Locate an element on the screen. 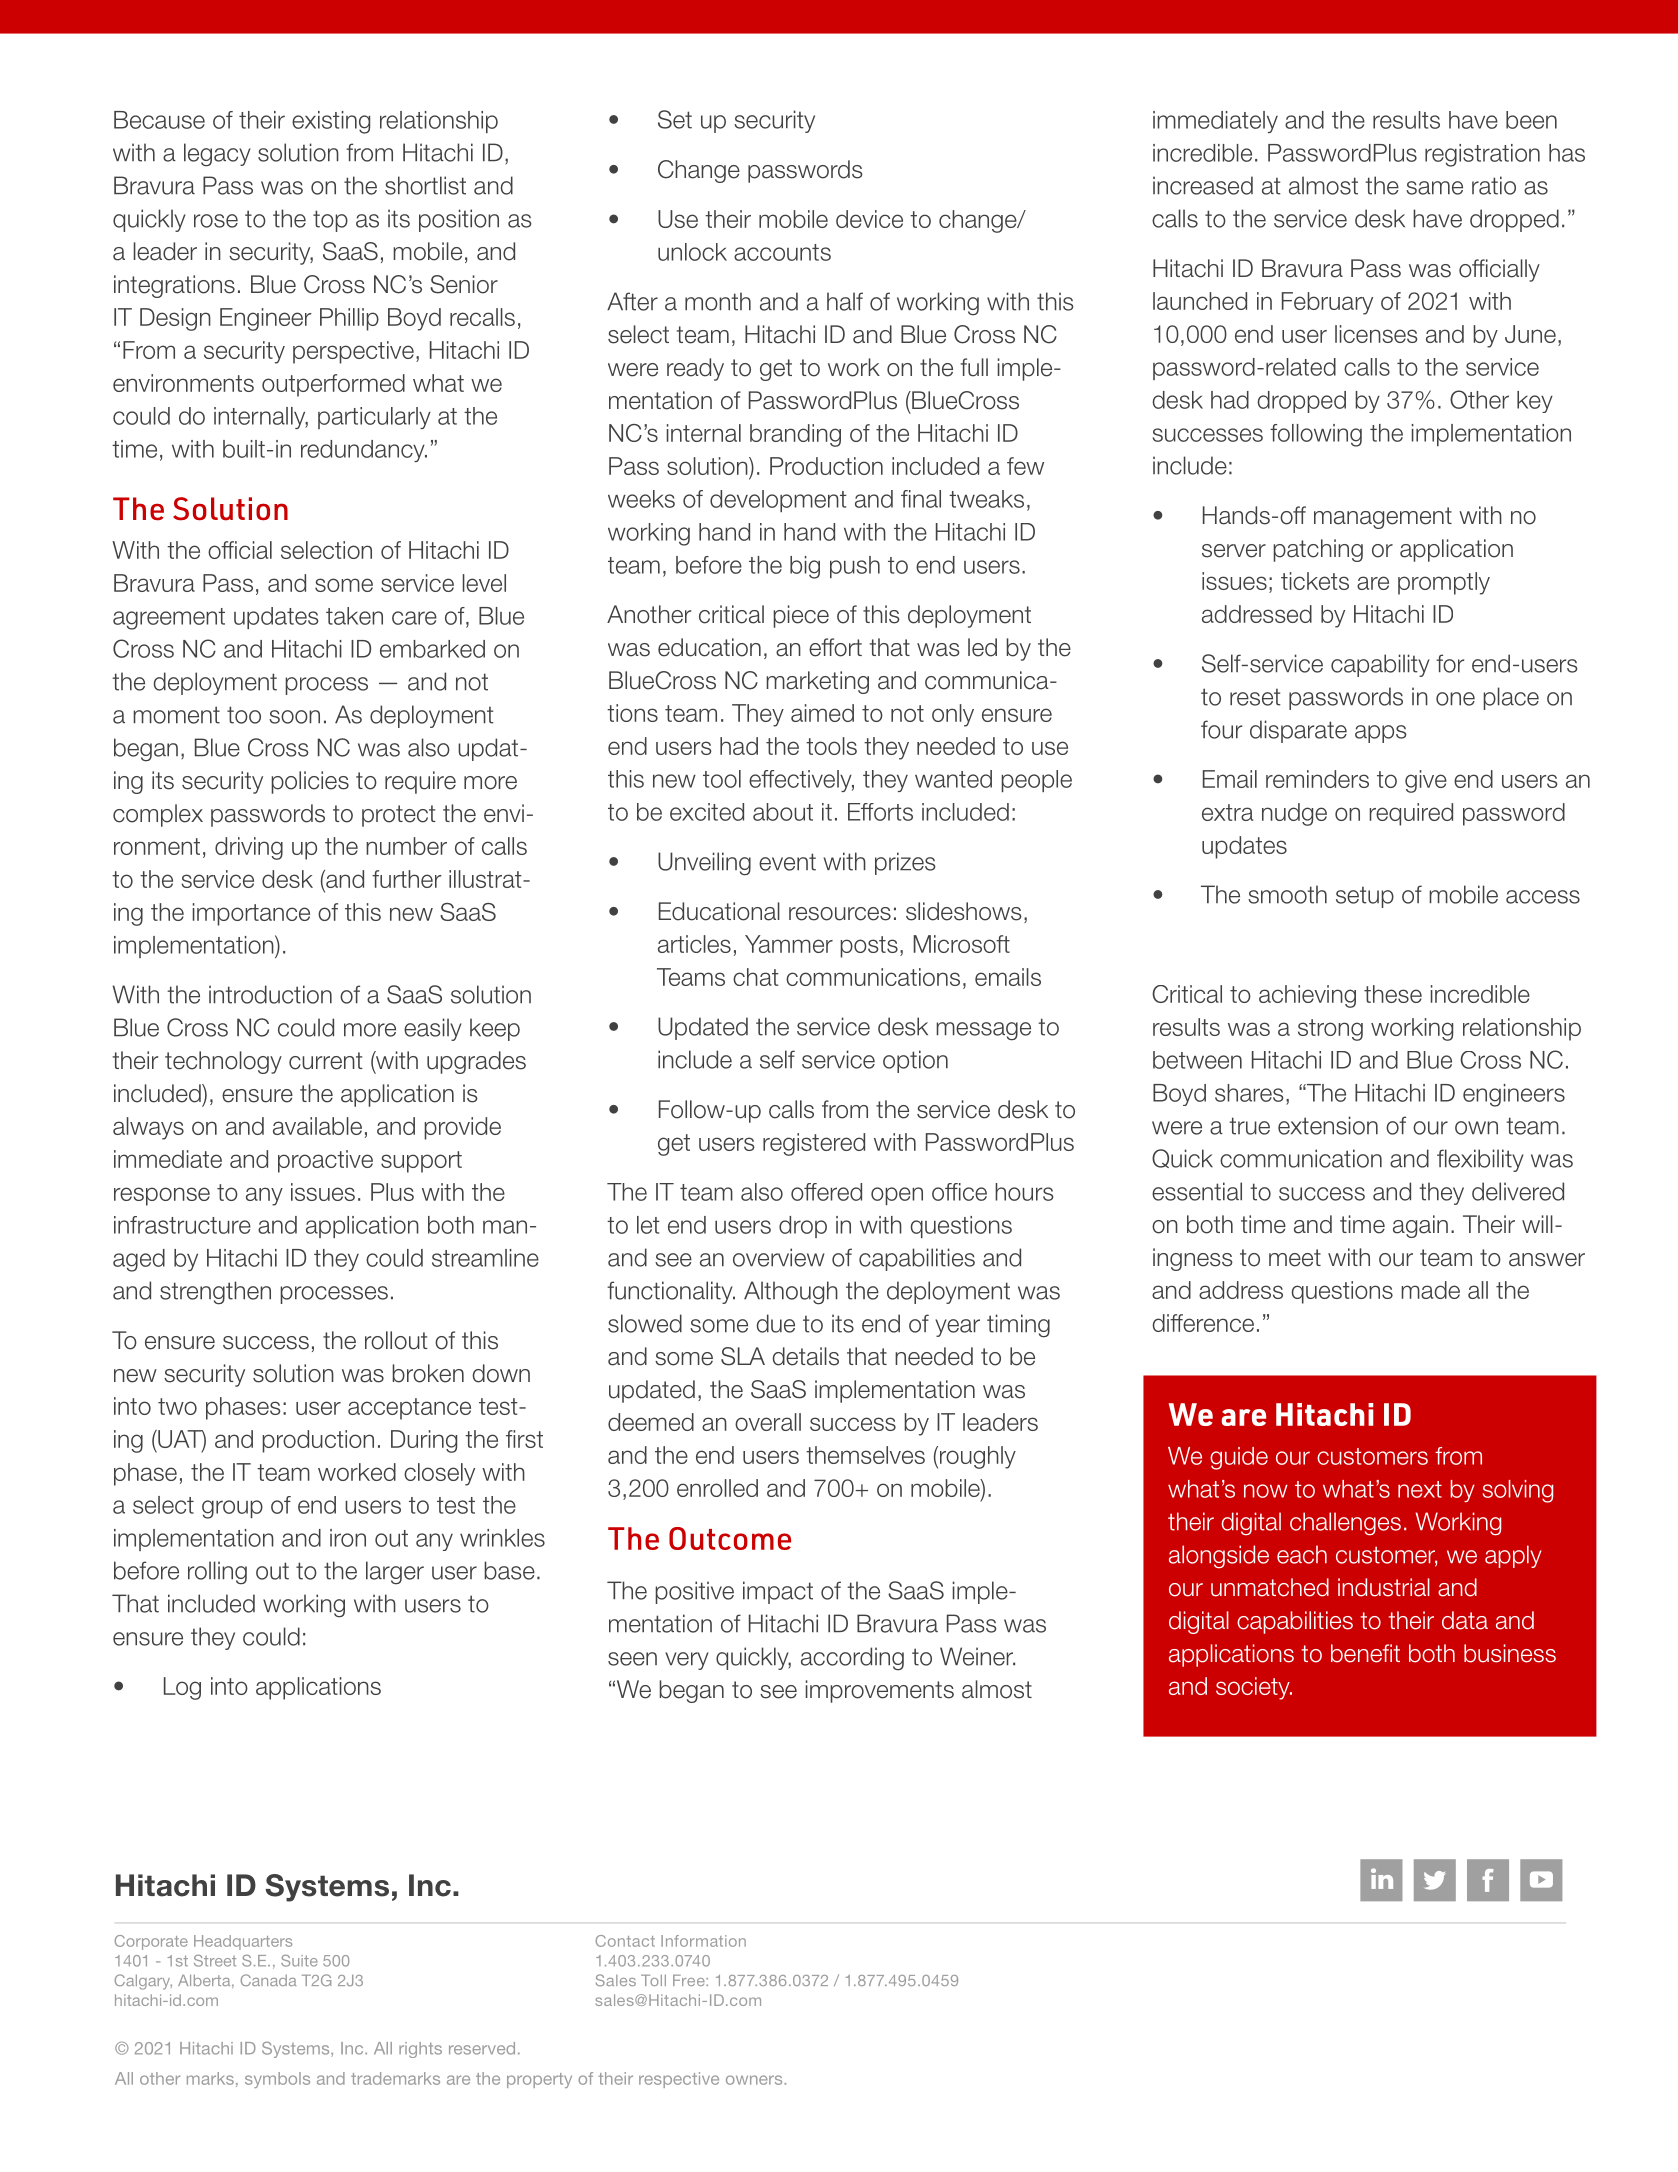  made is located at coordinates (1430, 1290).
